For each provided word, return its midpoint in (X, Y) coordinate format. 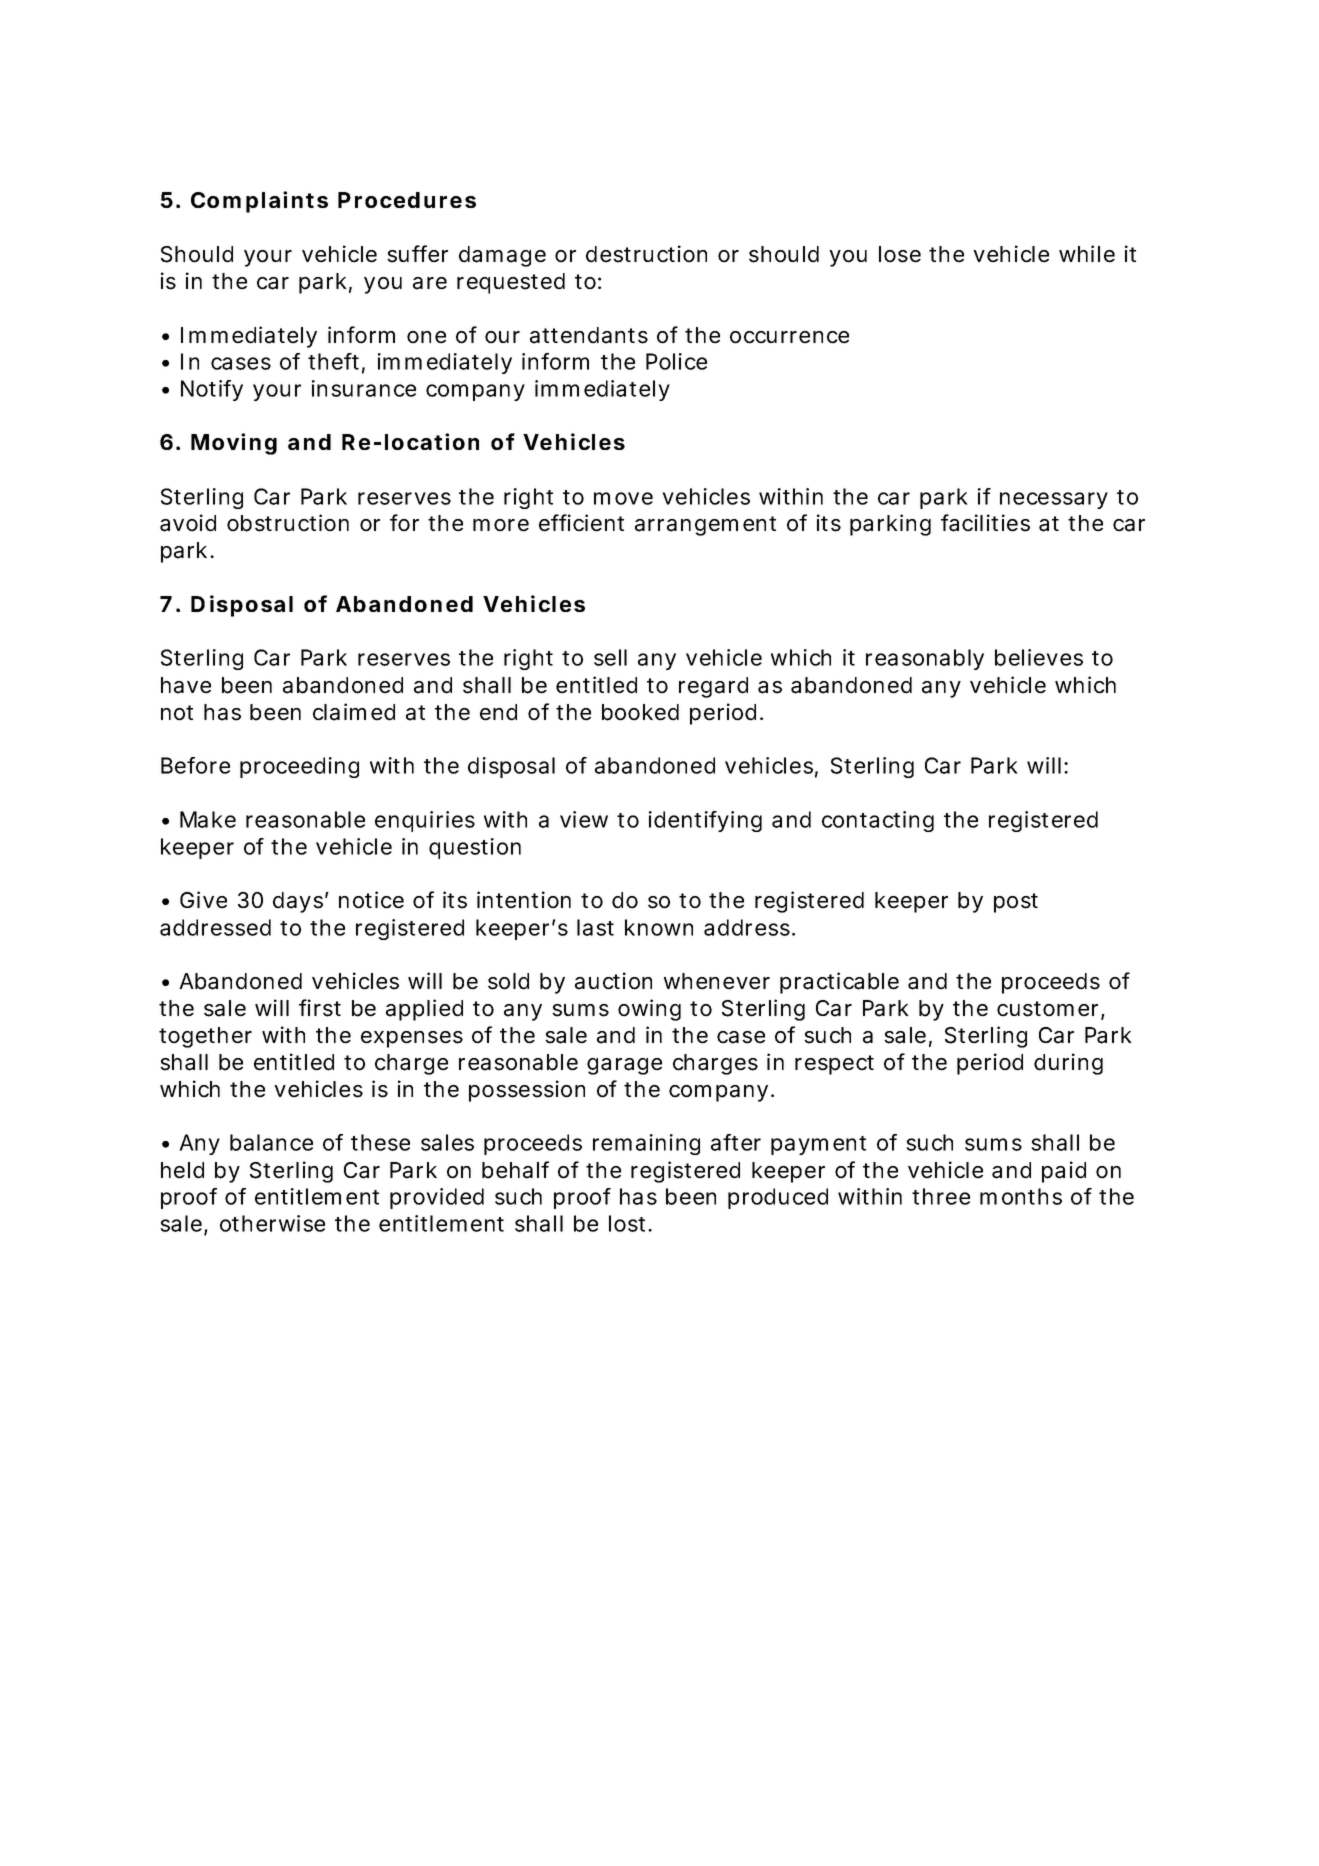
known (659, 927)
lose (900, 254)
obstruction (288, 523)
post (1016, 903)
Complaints (259, 202)
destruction (646, 254)
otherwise (272, 1223)
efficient (581, 523)
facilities (985, 523)
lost (629, 1223)
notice (371, 900)
